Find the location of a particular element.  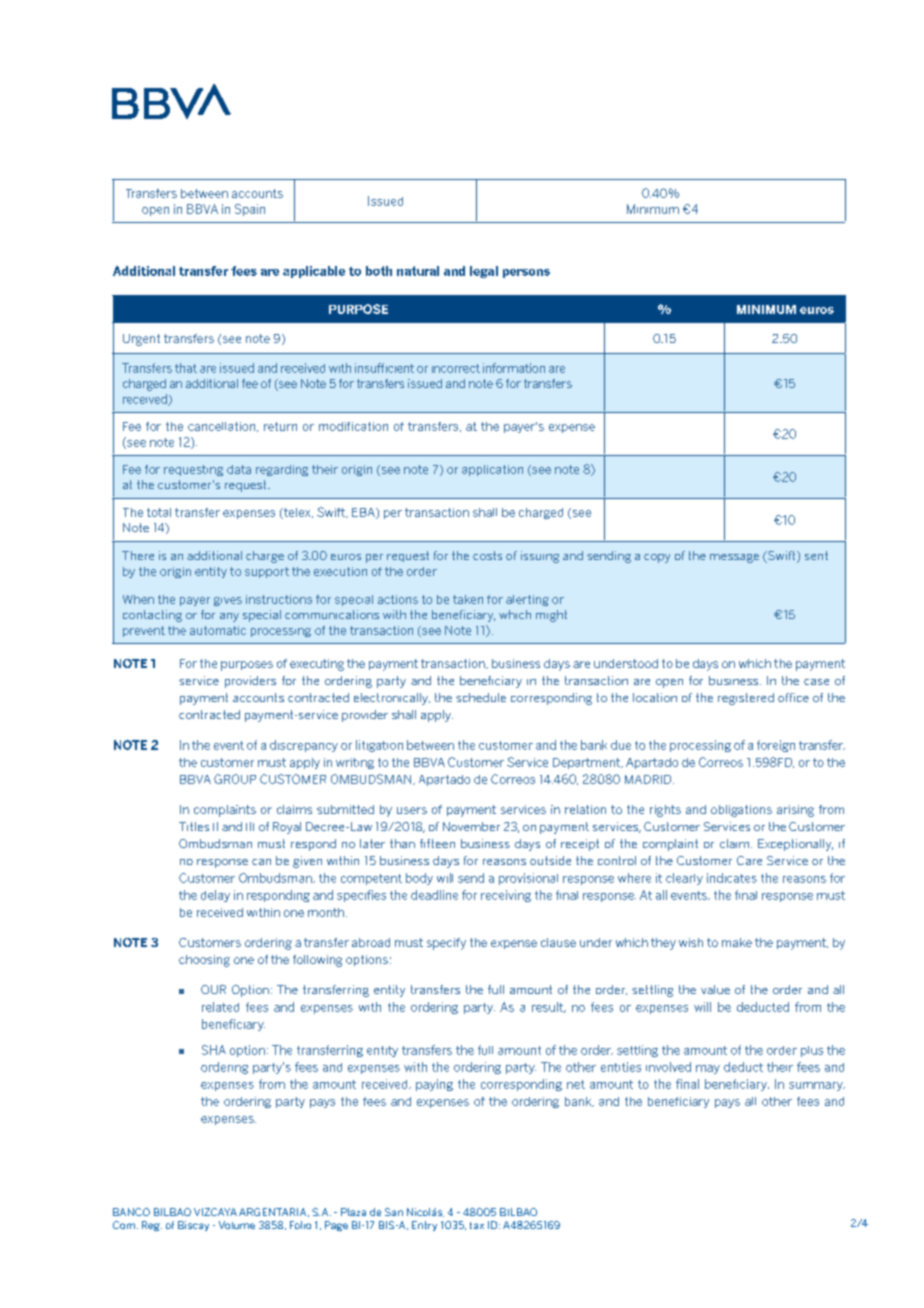

legal is located at coordinates (484, 272).
